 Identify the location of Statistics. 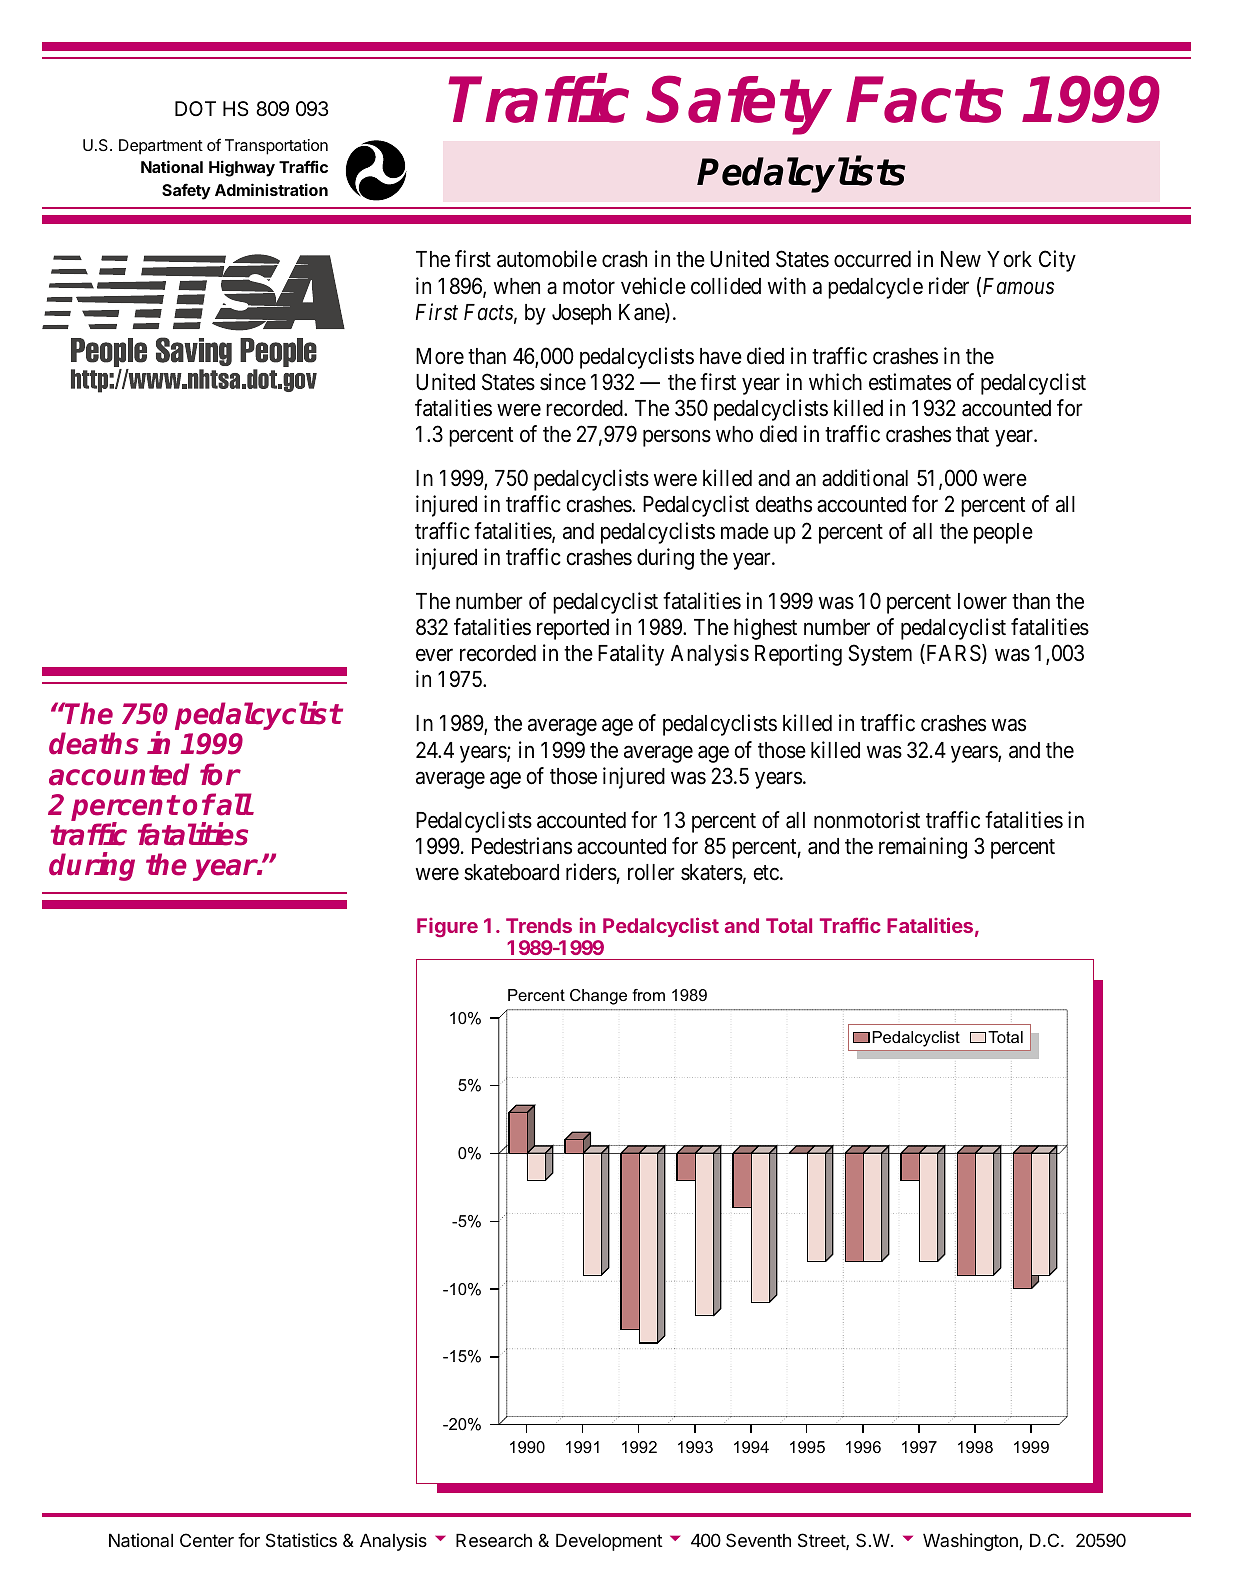
(301, 1540).
